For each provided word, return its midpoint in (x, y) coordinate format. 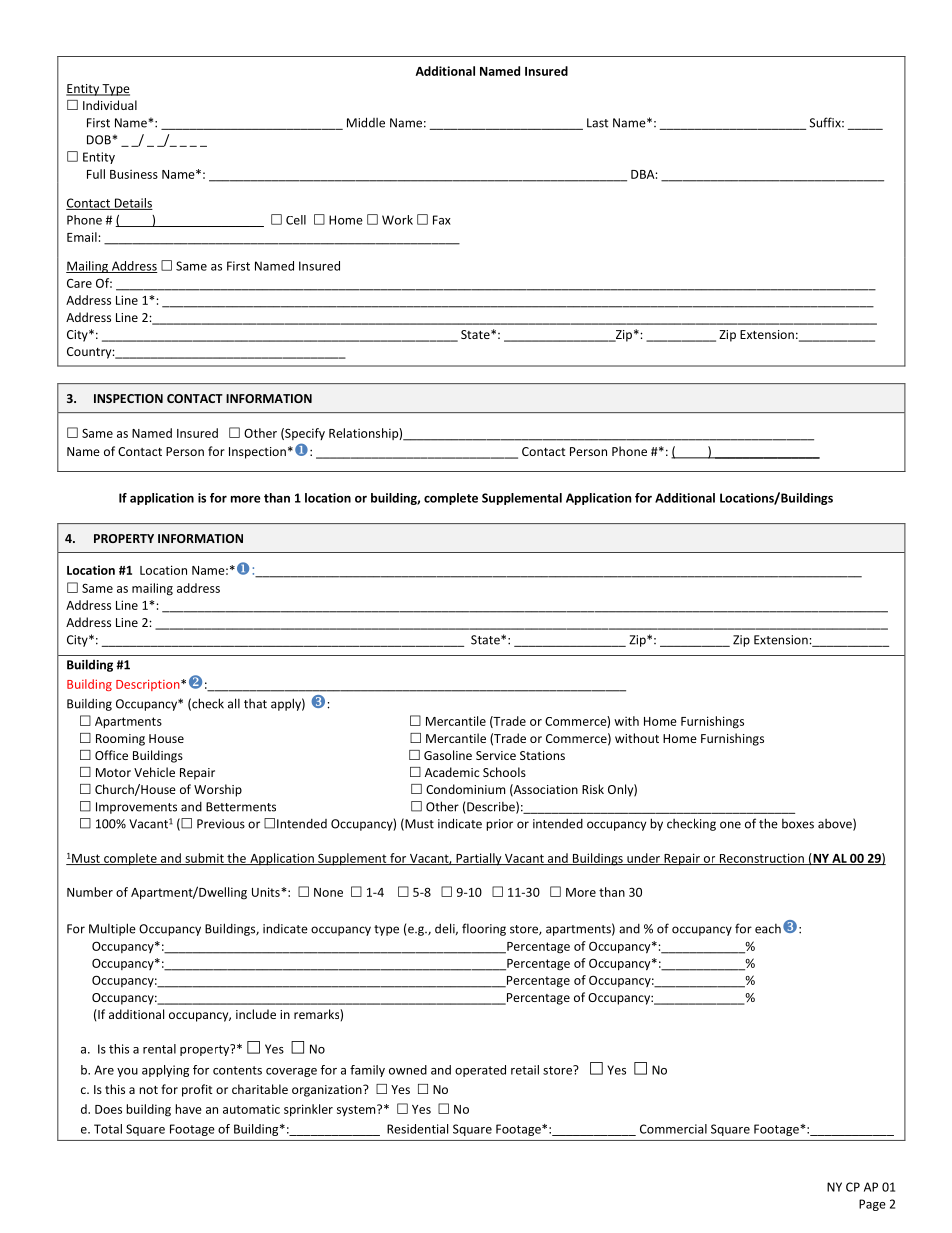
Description (149, 685)
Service (496, 755)
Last (597, 123)
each (768, 929)
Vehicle (154, 772)
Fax (442, 220)
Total (108, 1129)
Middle (366, 122)
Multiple (112, 929)
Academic (452, 772)
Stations (542, 755)
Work (397, 220)
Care (79, 283)
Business (134, 174)
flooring (484, 929)
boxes (798, 824)
